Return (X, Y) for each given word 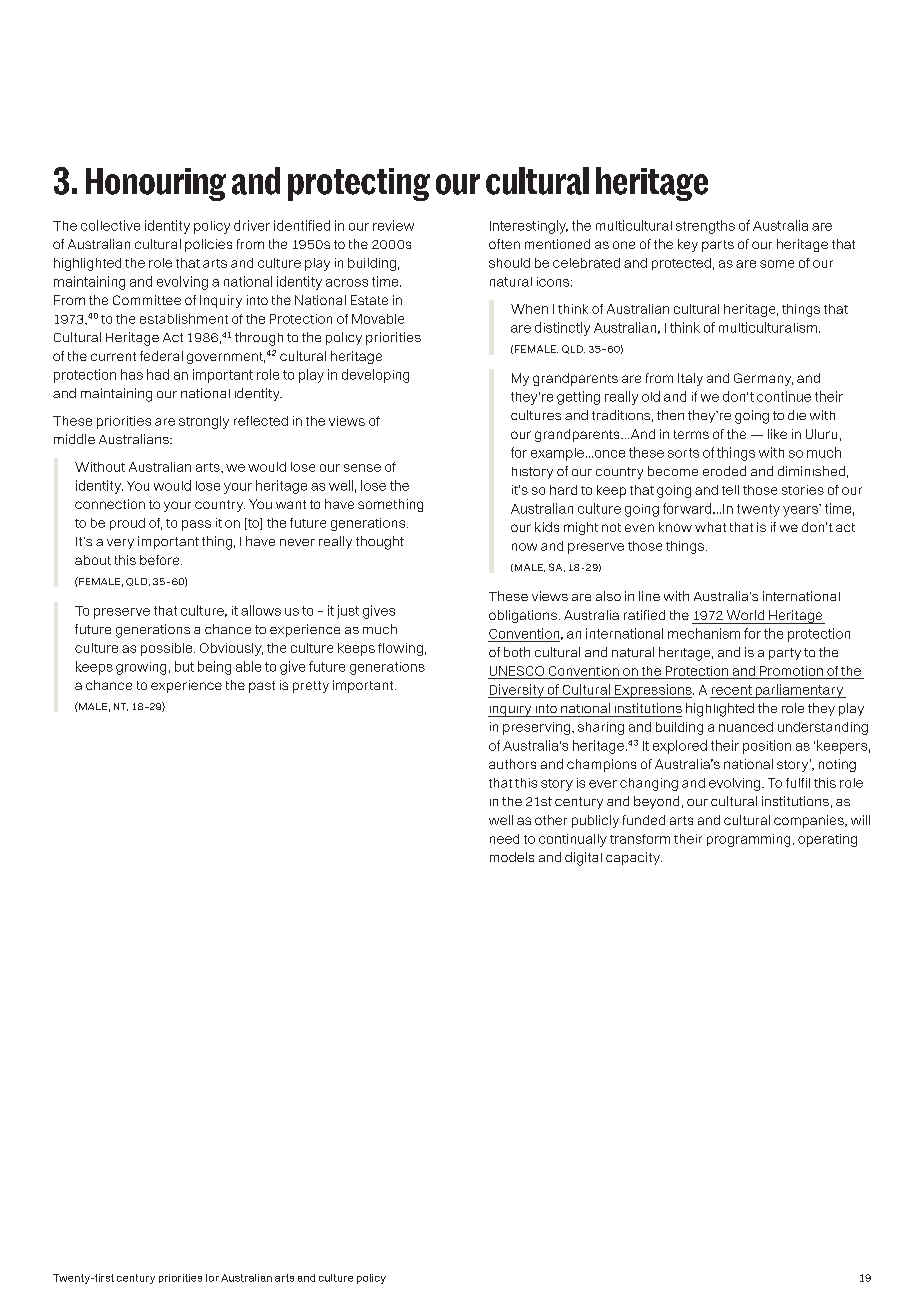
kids (547, 527)
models (512, 857)
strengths (705, 227)
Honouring (156, 184)
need (504, 839)
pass (196, 525)
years (802, 510)
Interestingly (529, 227)
